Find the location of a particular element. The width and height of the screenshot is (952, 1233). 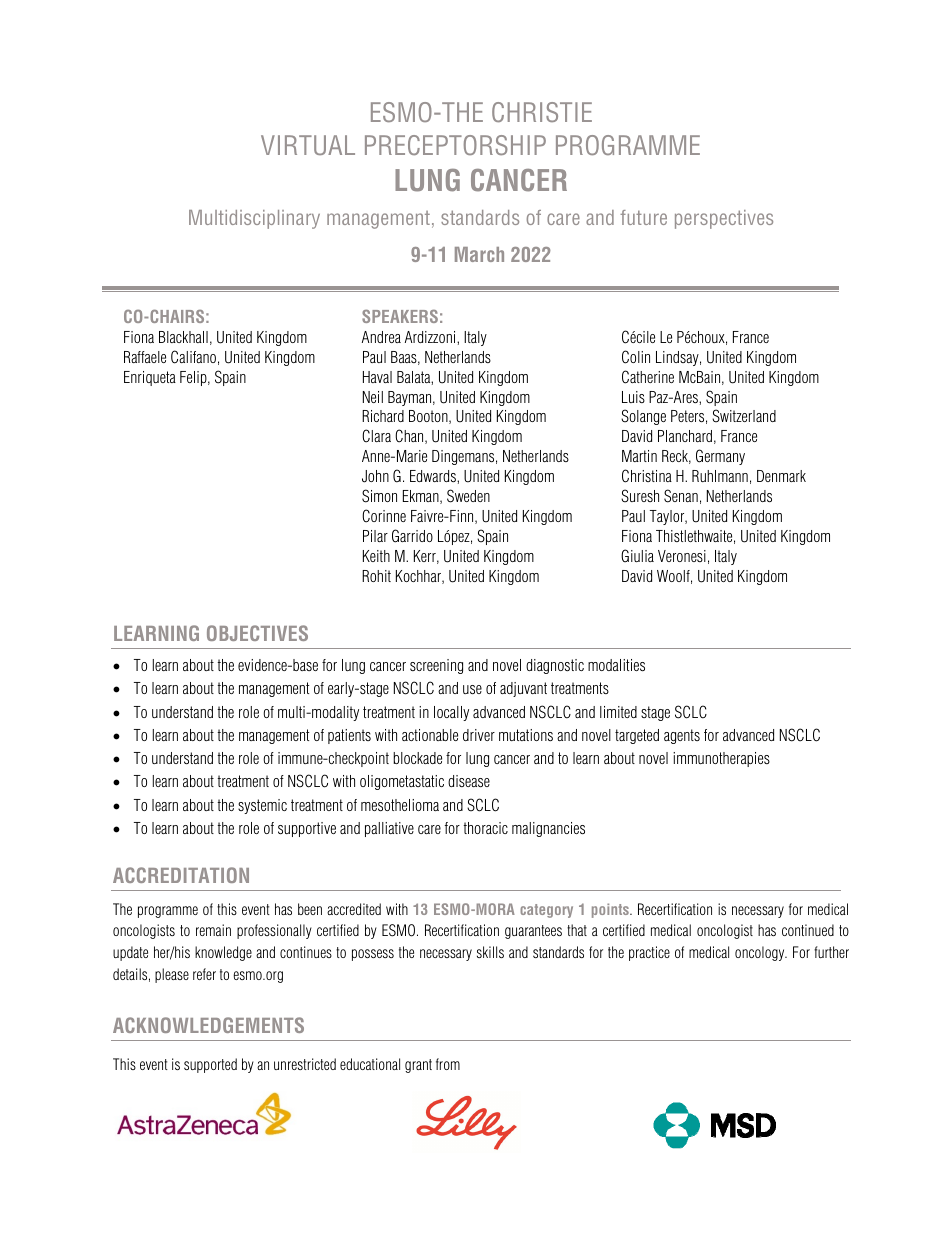

VIRTUAL is located at coordinates (308, 145).
